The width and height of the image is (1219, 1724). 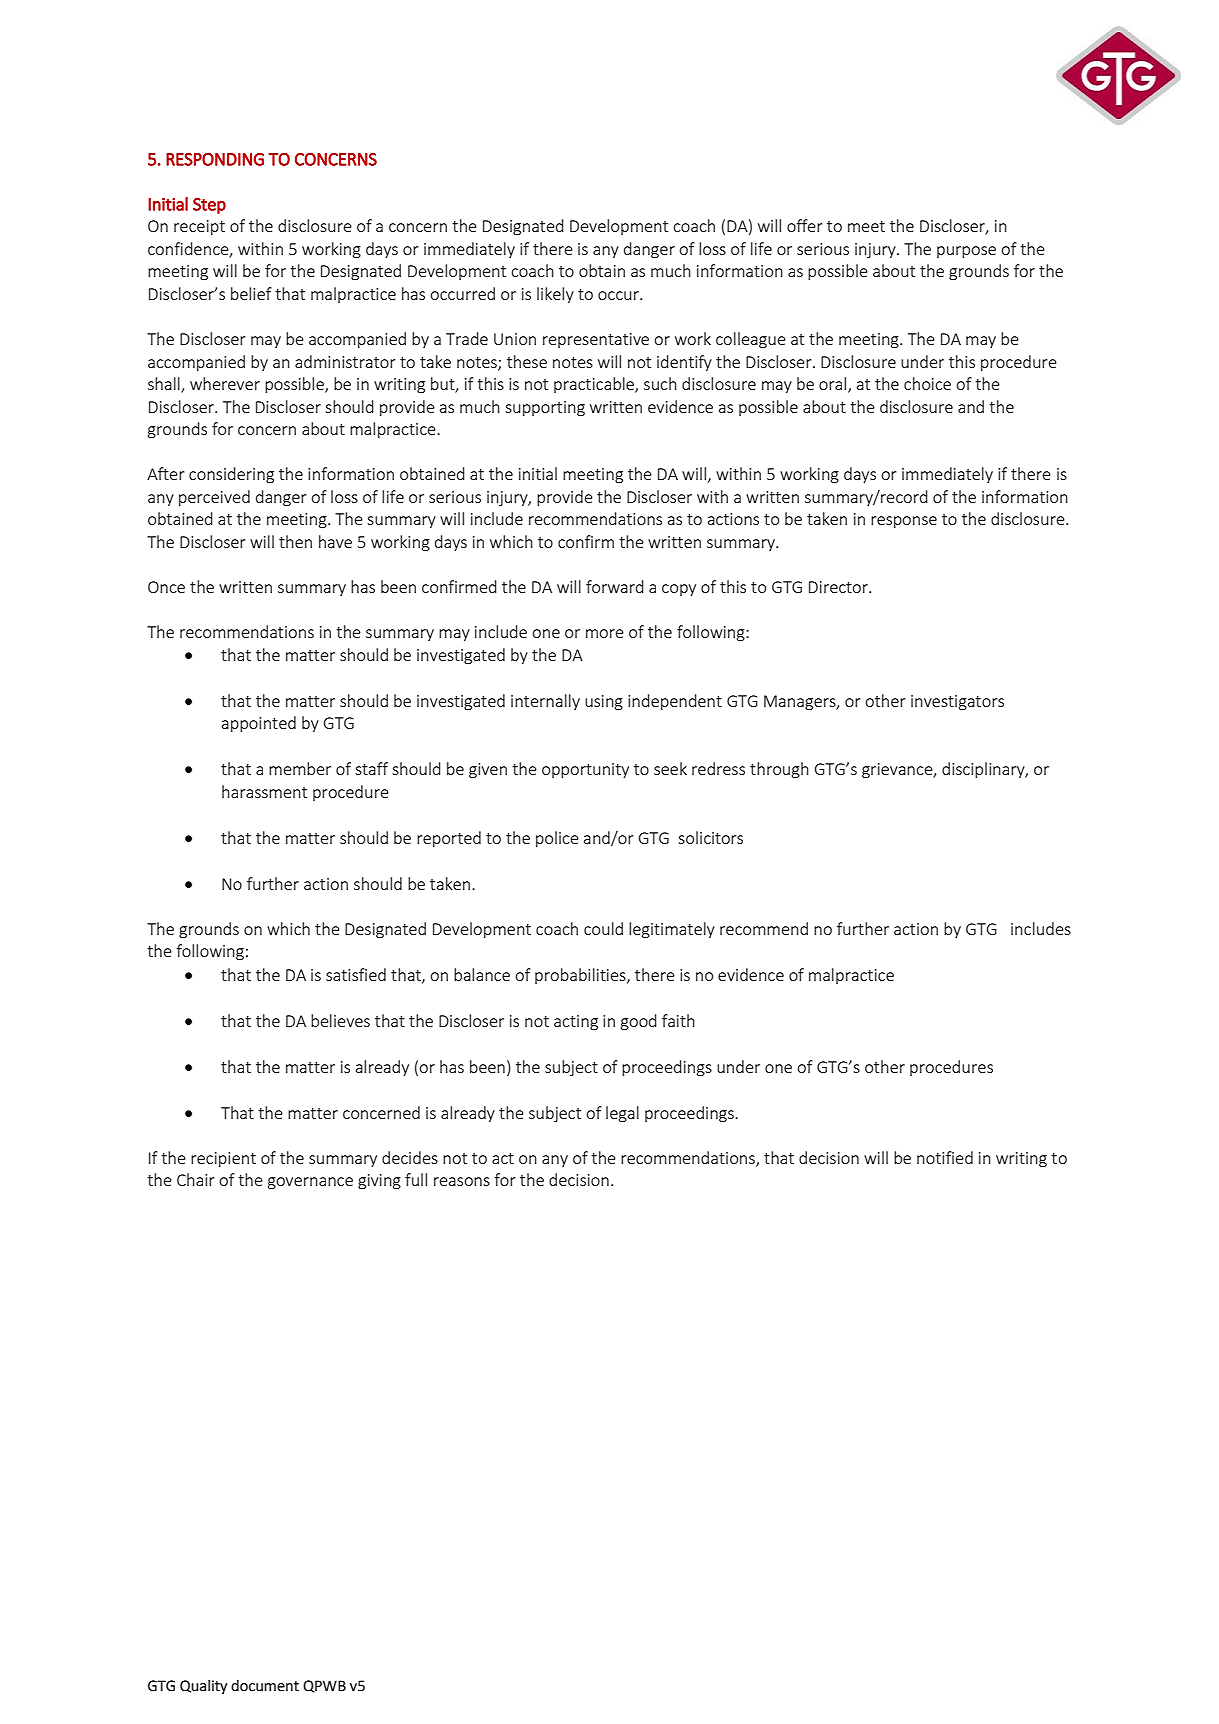 I want to click on Quality, so click(x=203, y=1687).
